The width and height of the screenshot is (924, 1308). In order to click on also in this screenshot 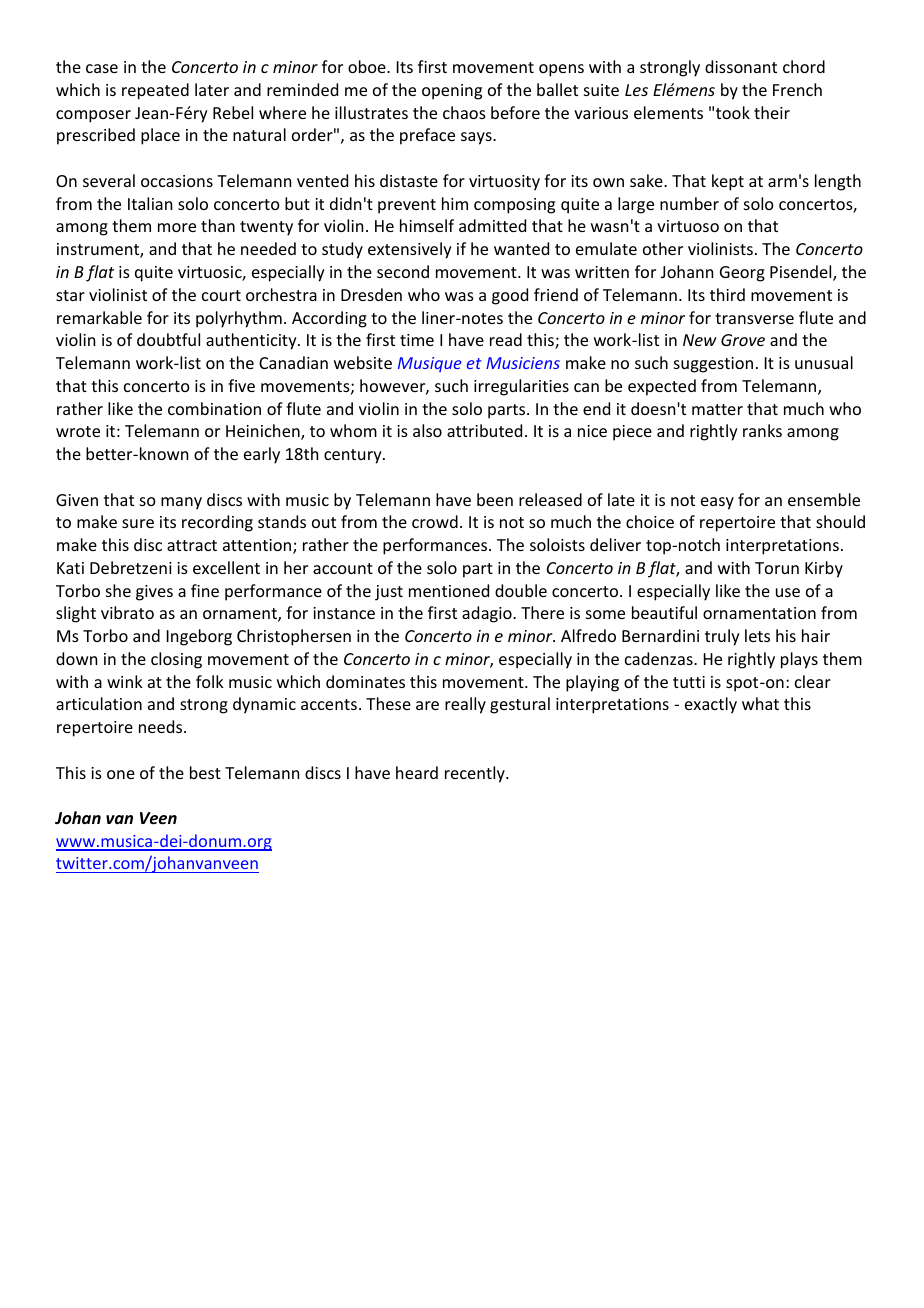, I will do `click(427, 430)`.
